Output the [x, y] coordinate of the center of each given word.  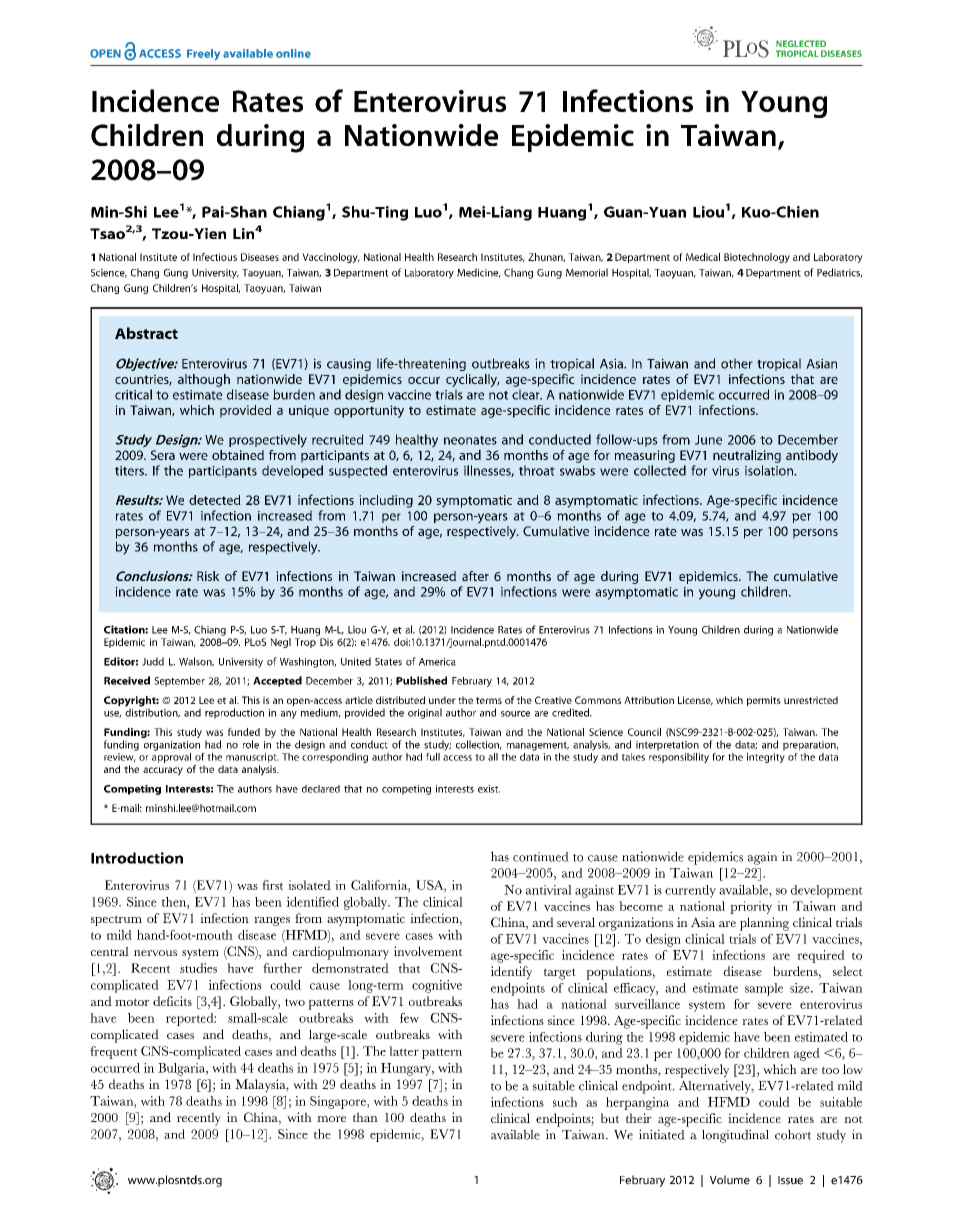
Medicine [479, 273]
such [565, 1102]
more [331, 1119]
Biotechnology [757, 258]
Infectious [215, 257]
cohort [793, 1134]
